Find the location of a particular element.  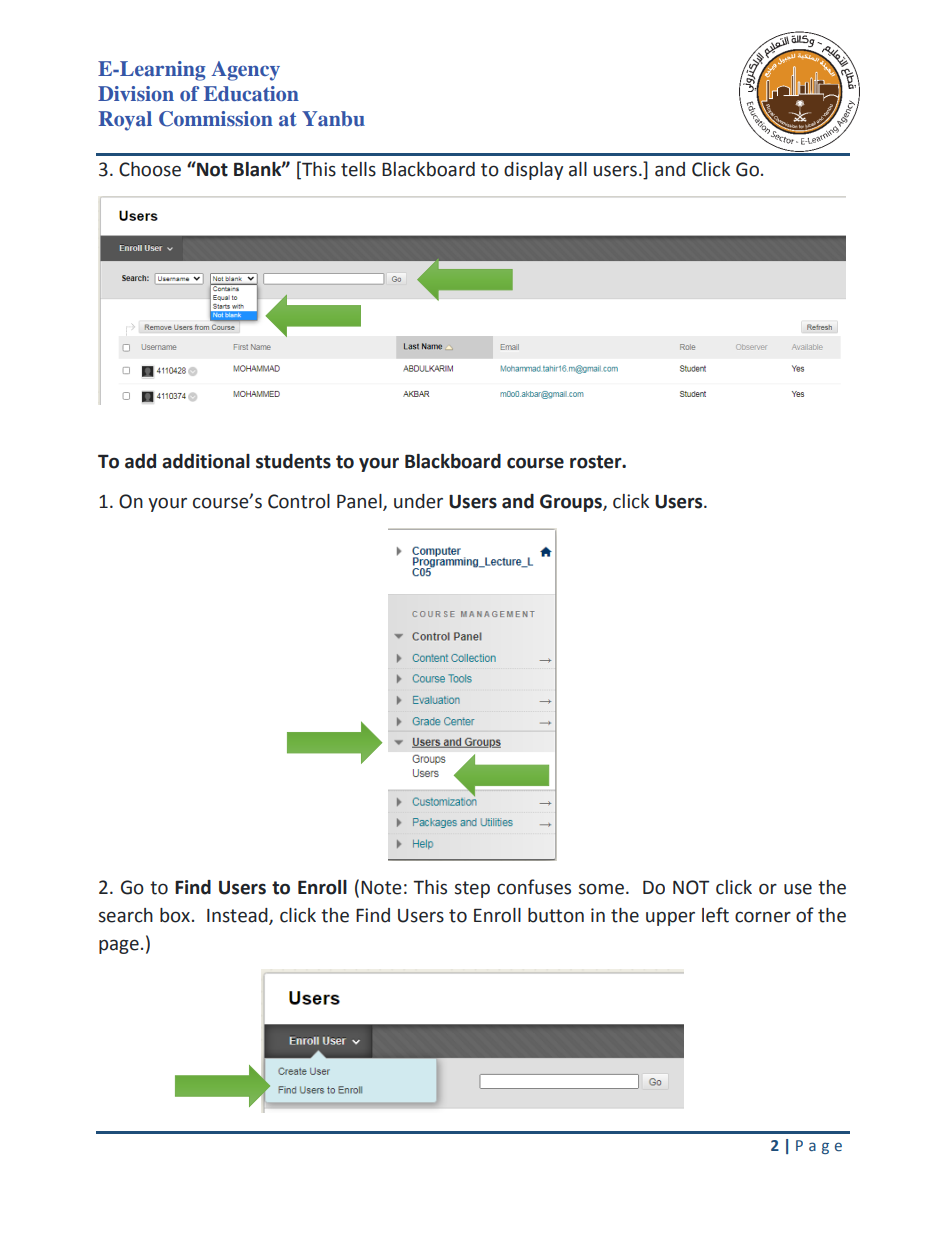

some is located at coordinates (601, 889).
